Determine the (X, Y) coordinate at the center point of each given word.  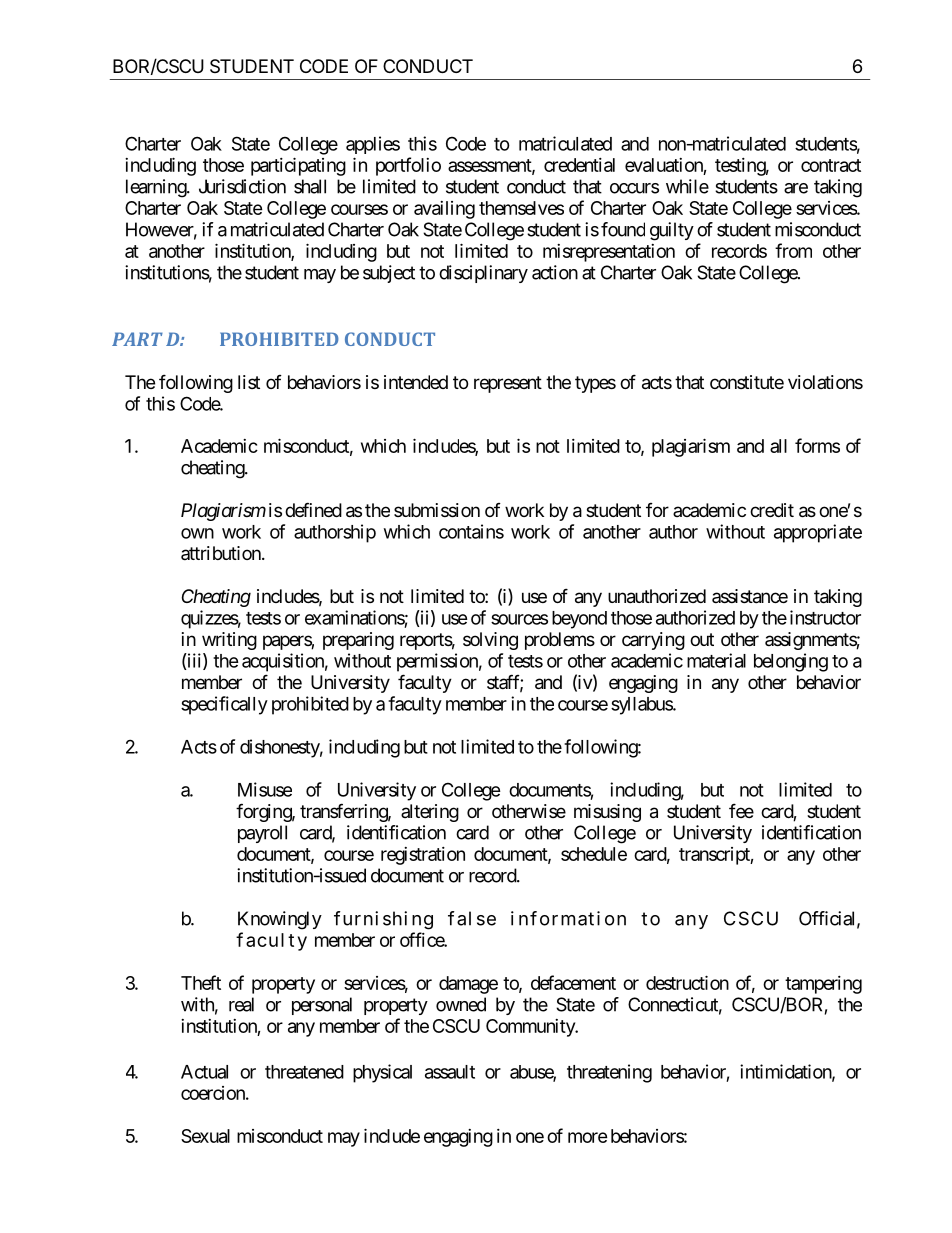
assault (450, 1072)
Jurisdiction (242, 186)
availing (444, 210)
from (793, 250)
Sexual (205, 1136)
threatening (609, 1073)
